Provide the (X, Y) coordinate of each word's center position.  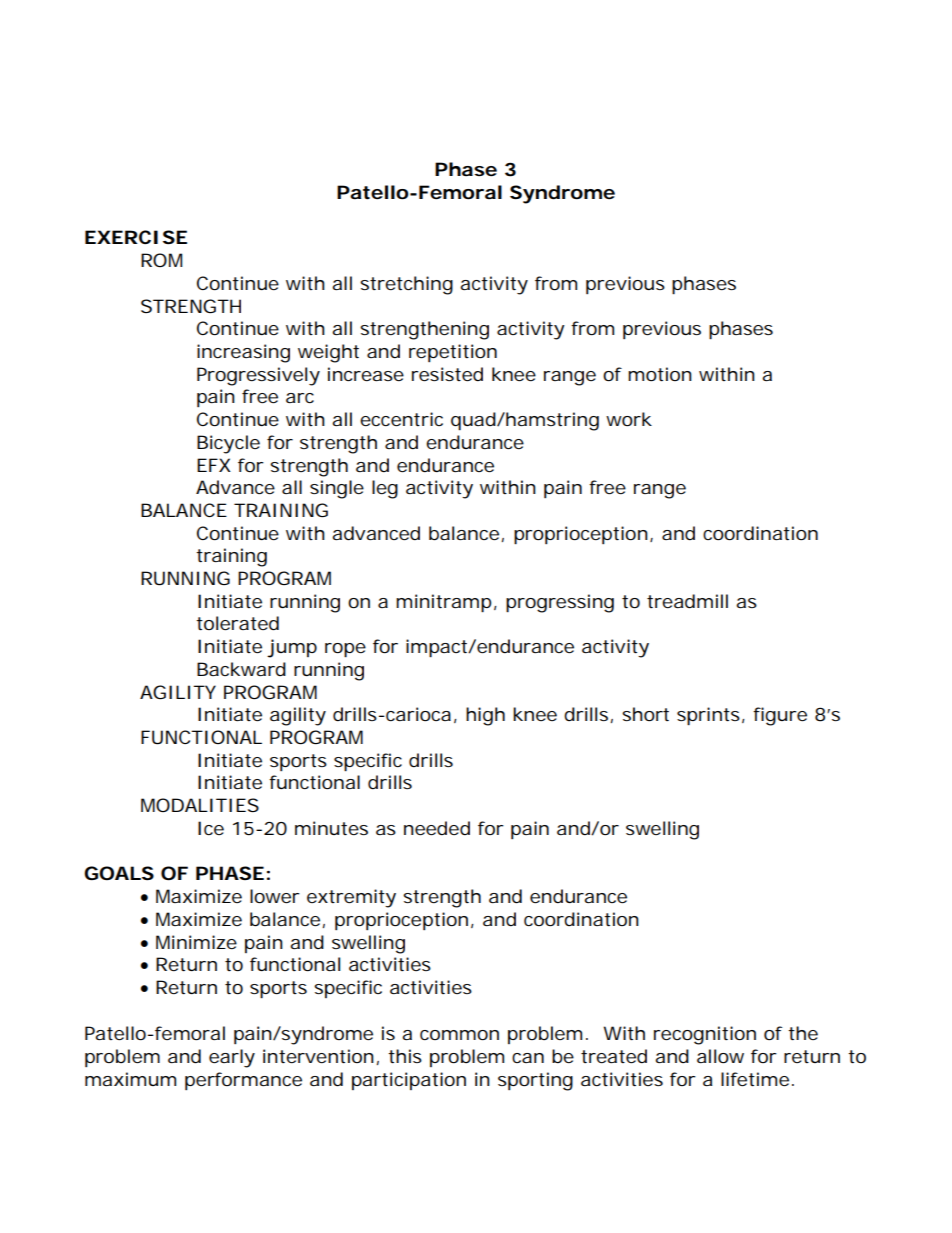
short (645, 714)
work (629, 419)
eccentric (401, 419)
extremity (351, 898)
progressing (560, 603)
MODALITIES (200, 805)
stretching (406, 285)
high (485, 716)
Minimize (196, 942)
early (232, 1058)
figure (780, 716)
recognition (705, 1035)
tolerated (237, 623)
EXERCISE (136, 237)
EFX (214, 465)
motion (660, 374)
